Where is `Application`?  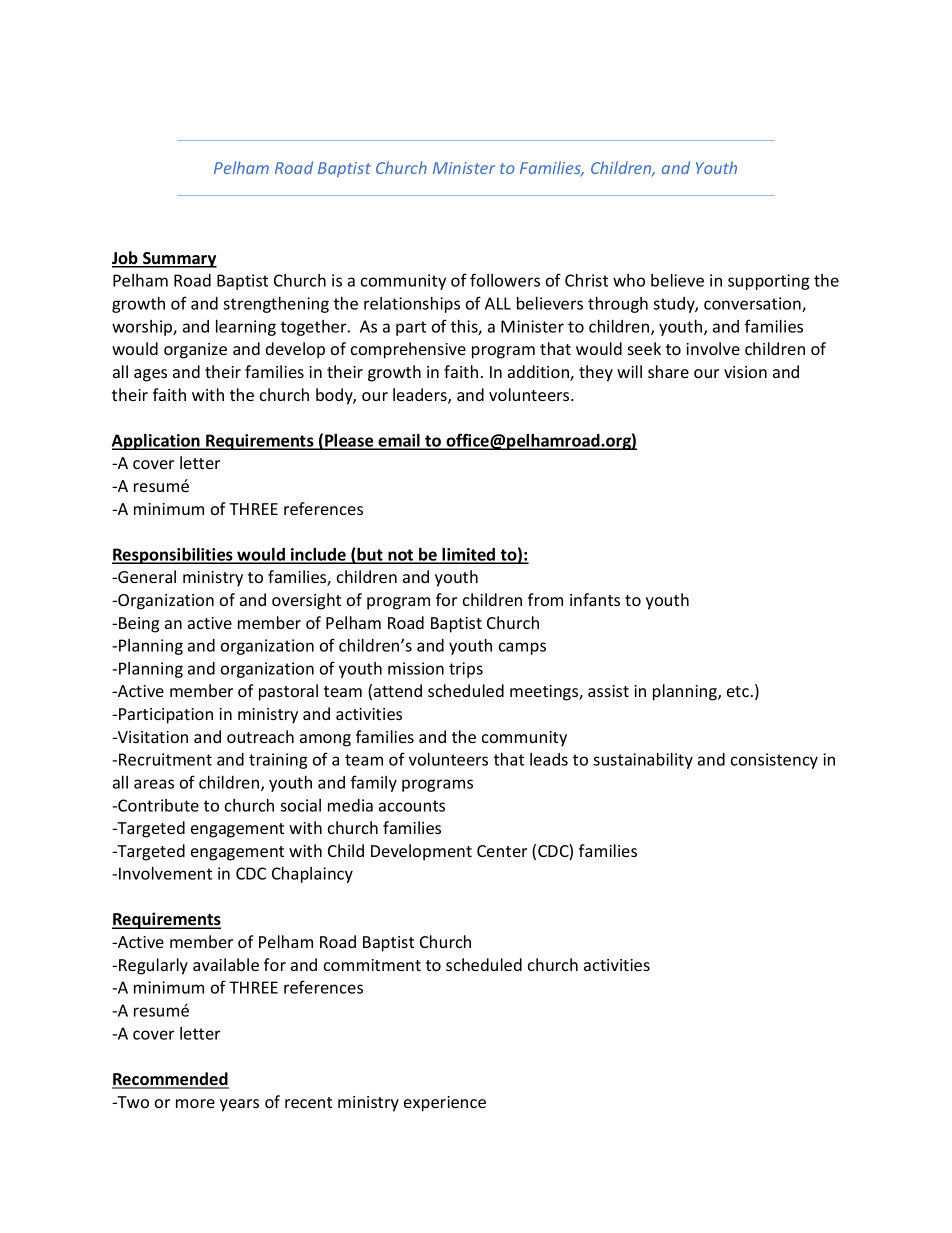
Application is located at coordinates (157, 442).
